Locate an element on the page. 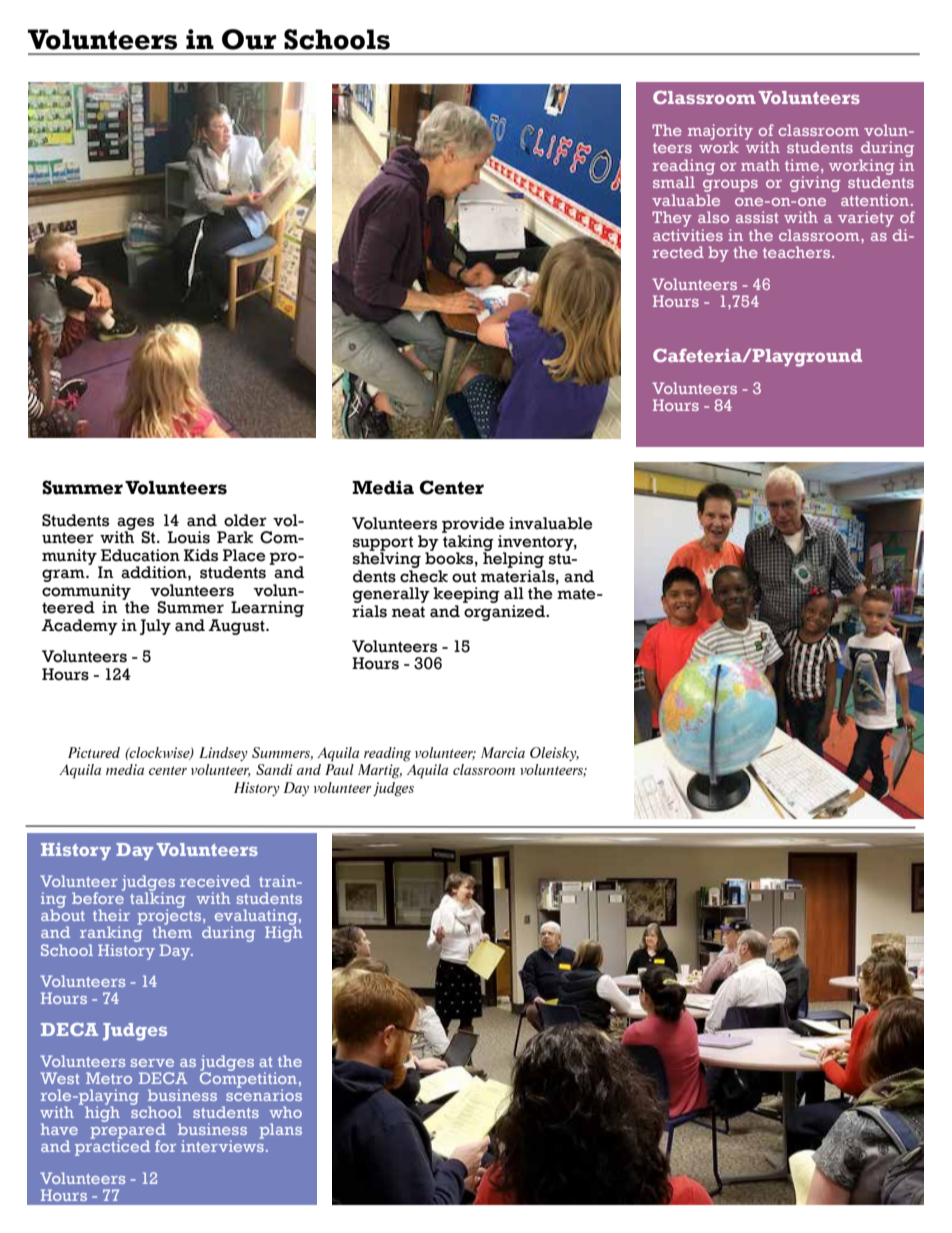  activities is located at coordinates (688, 235).
